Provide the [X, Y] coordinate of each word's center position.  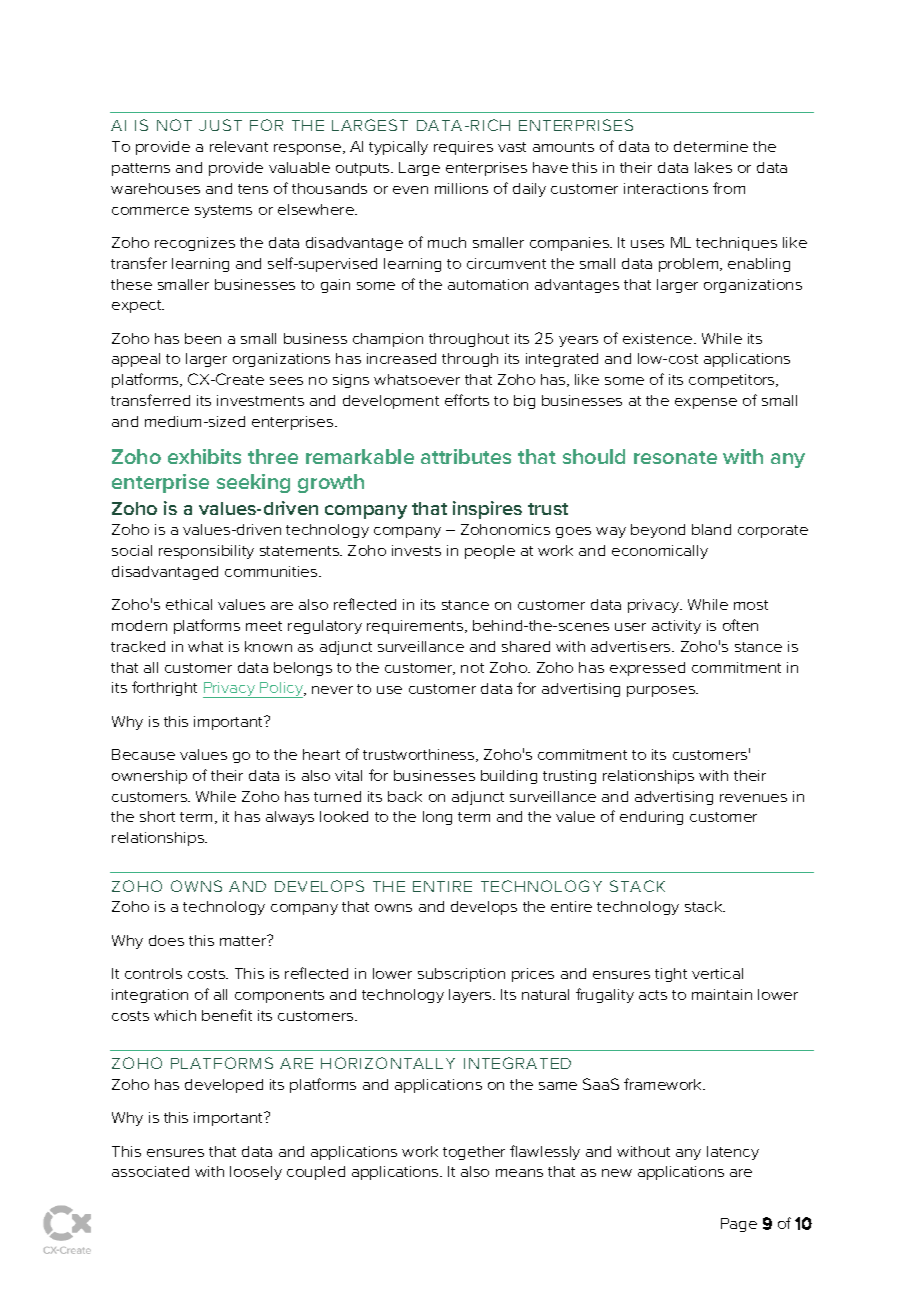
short [157, 816]
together [474, 1153]
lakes [713, 167]
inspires [487, 510]
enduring [651, 818]
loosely [256, 1173]
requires [463, 148]
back [405, 796]
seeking [253, 483]
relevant [239, 146]
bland [711, 529]
